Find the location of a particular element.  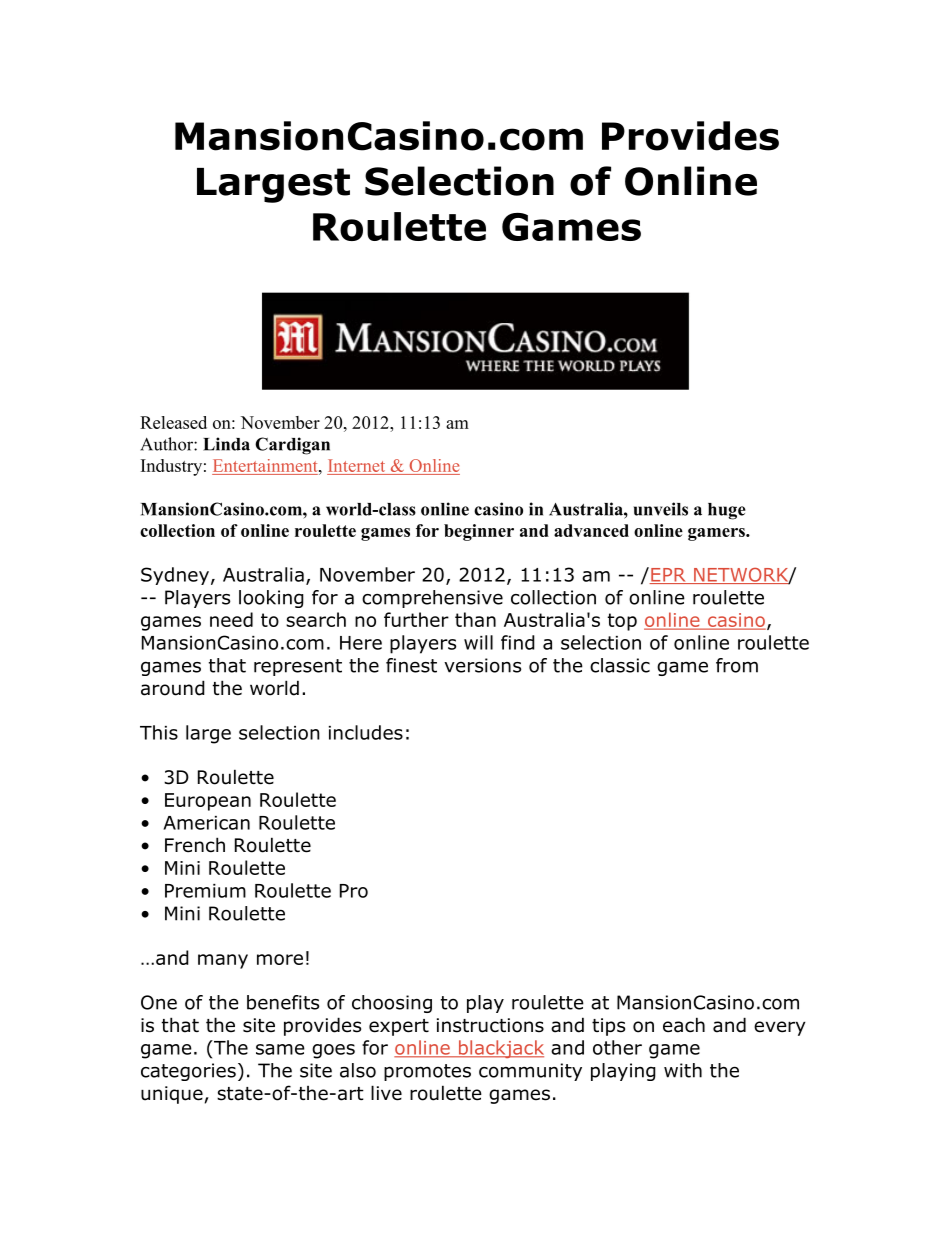

need is located at coordinates (231, 619).
